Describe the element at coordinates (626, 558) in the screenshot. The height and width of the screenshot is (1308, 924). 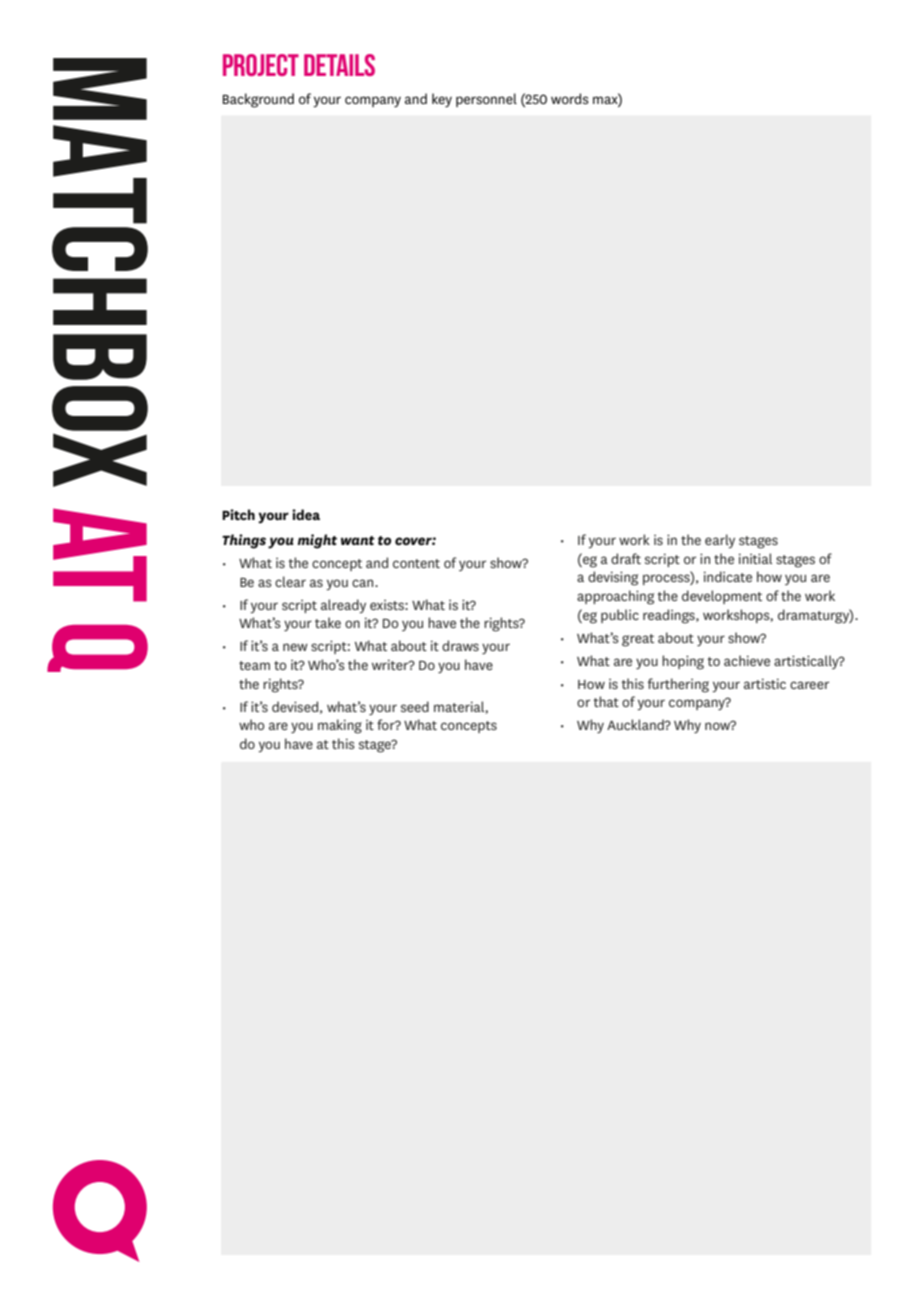
I see `draft` at that location.
